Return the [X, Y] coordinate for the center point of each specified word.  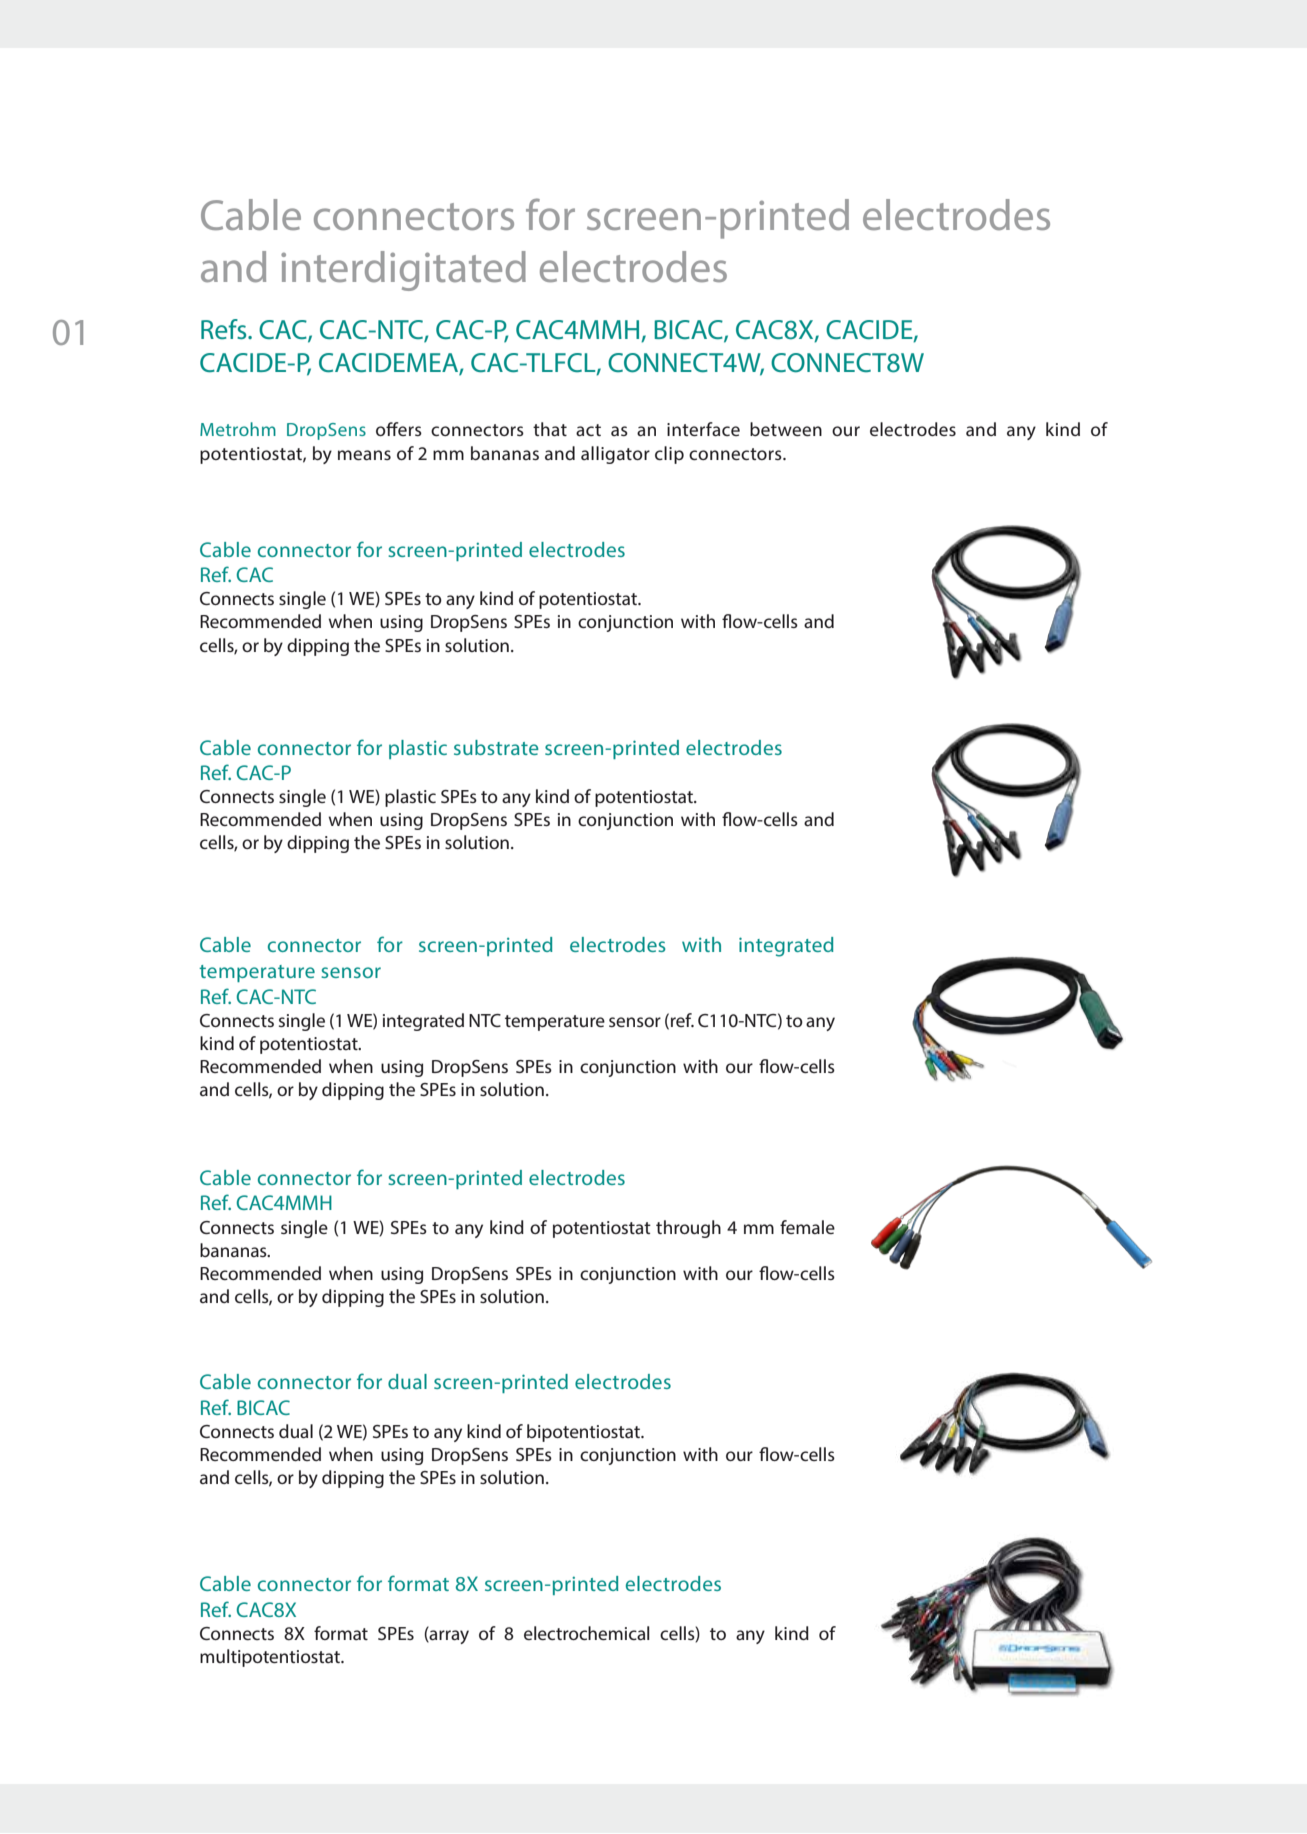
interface [703, 429]
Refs [225, 329]
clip [669, 455]
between [786, 429]
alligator [615, 455]
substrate [496, 747]
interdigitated [403, 271]
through [688, 1229]
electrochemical [587, 1633]
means [364, 455]
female [807, 1227]
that [550, 429]
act [588, 430]
